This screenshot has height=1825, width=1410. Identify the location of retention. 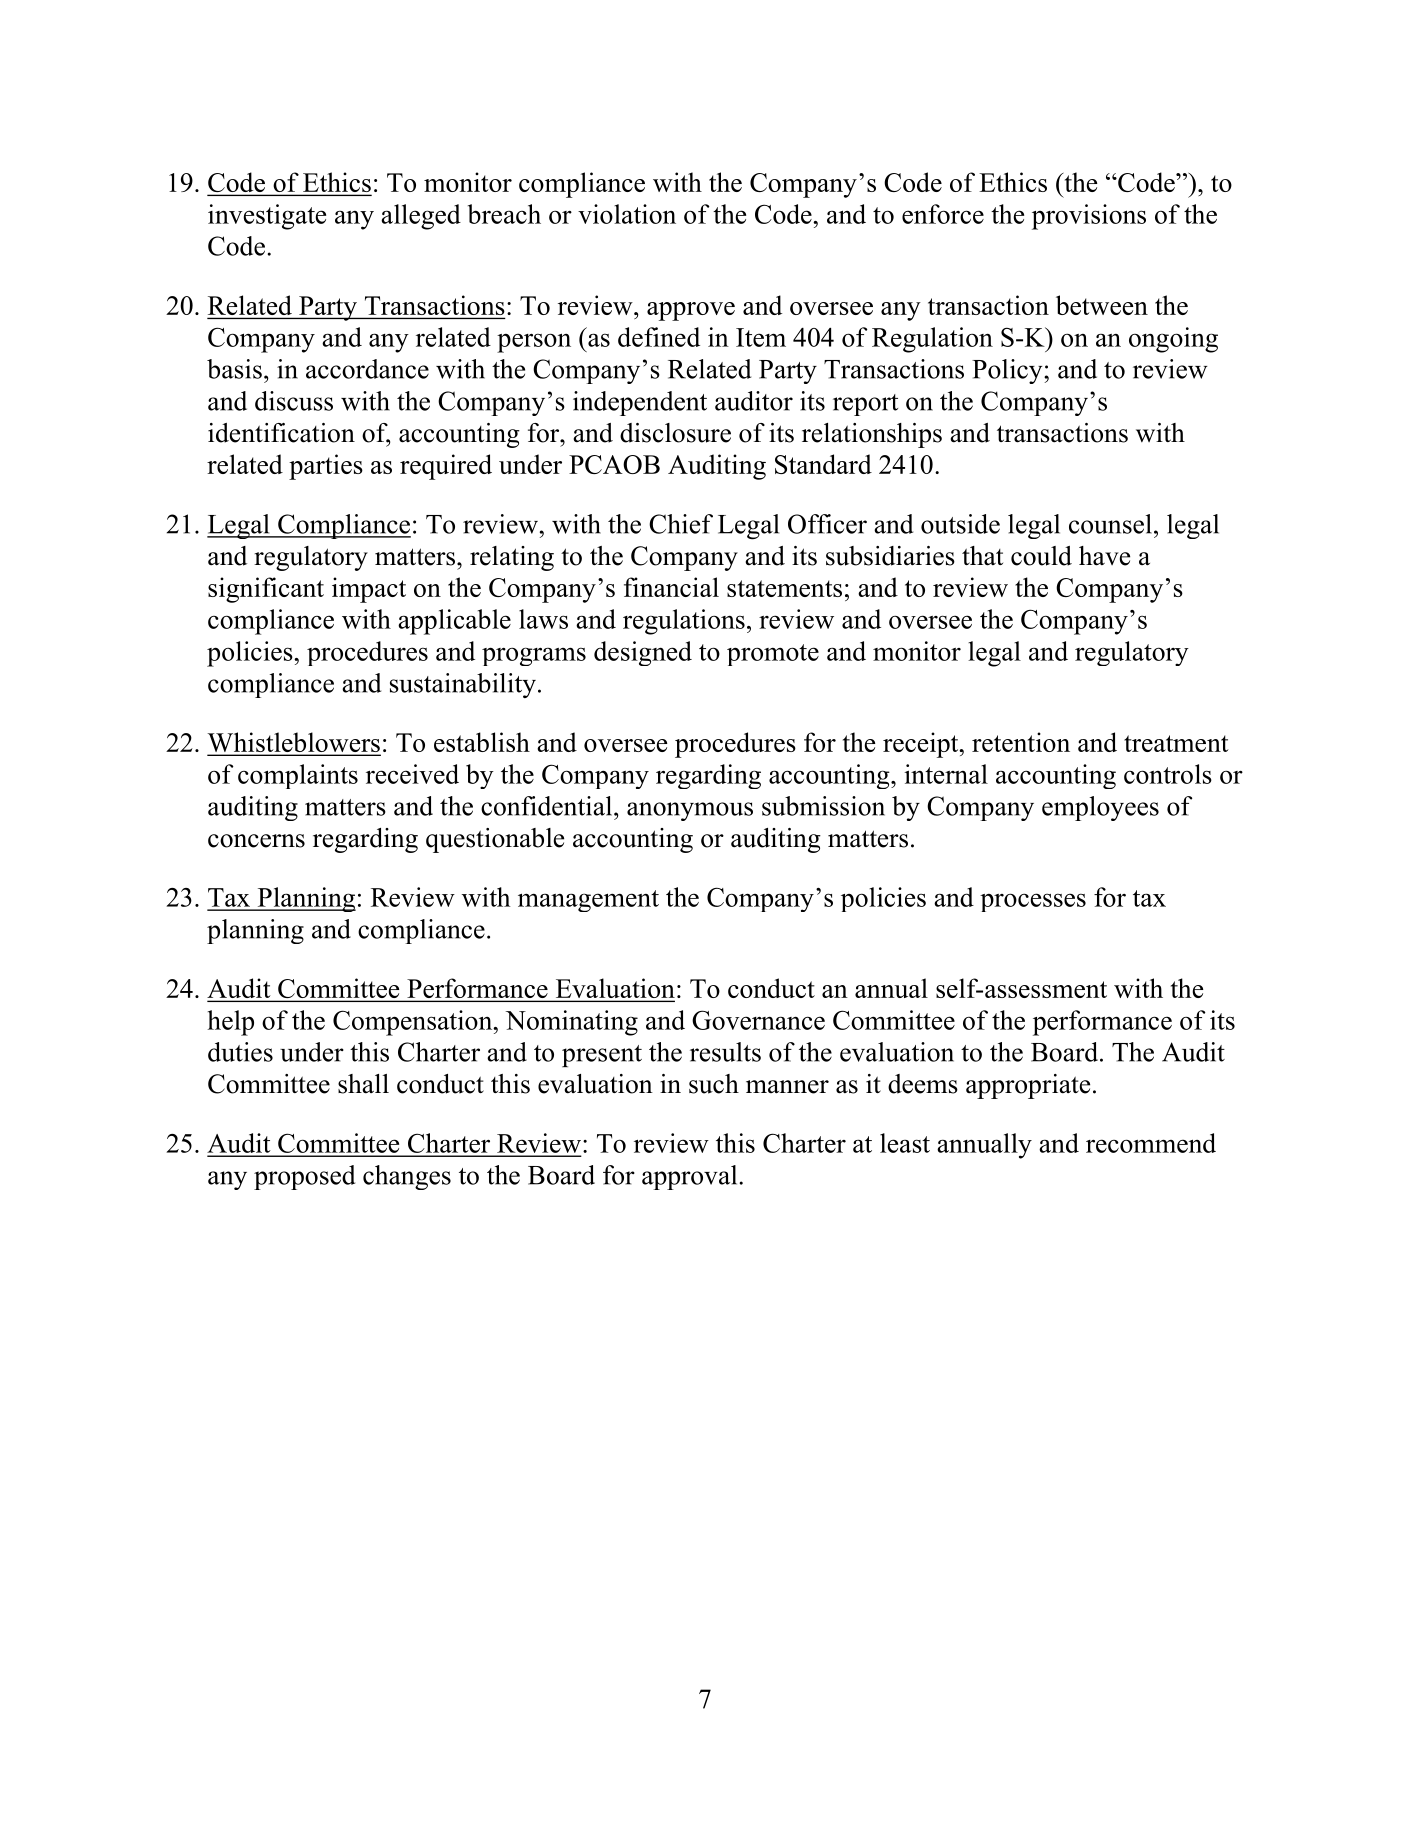
(1021, 742).
